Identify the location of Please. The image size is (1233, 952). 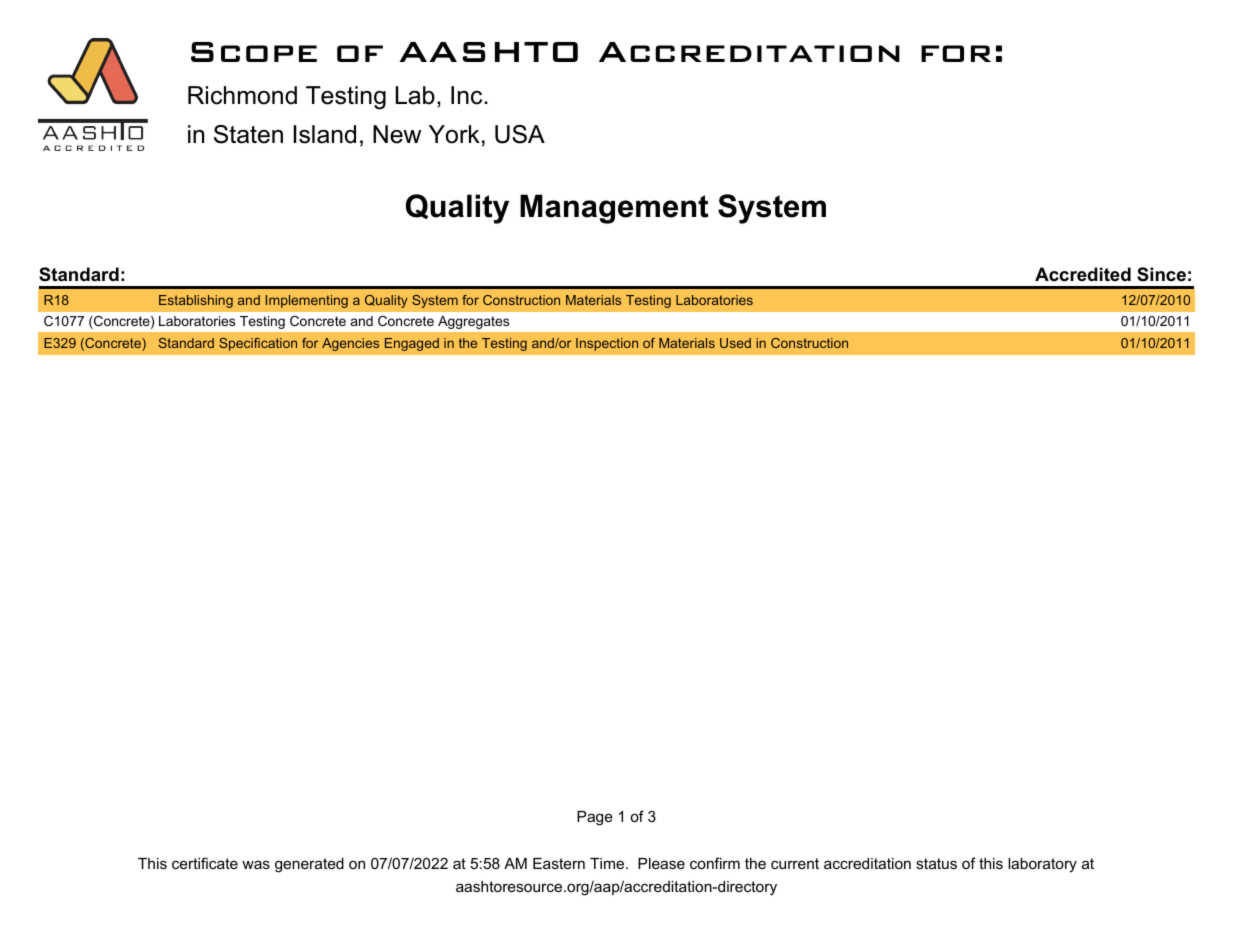
(661, 863).
